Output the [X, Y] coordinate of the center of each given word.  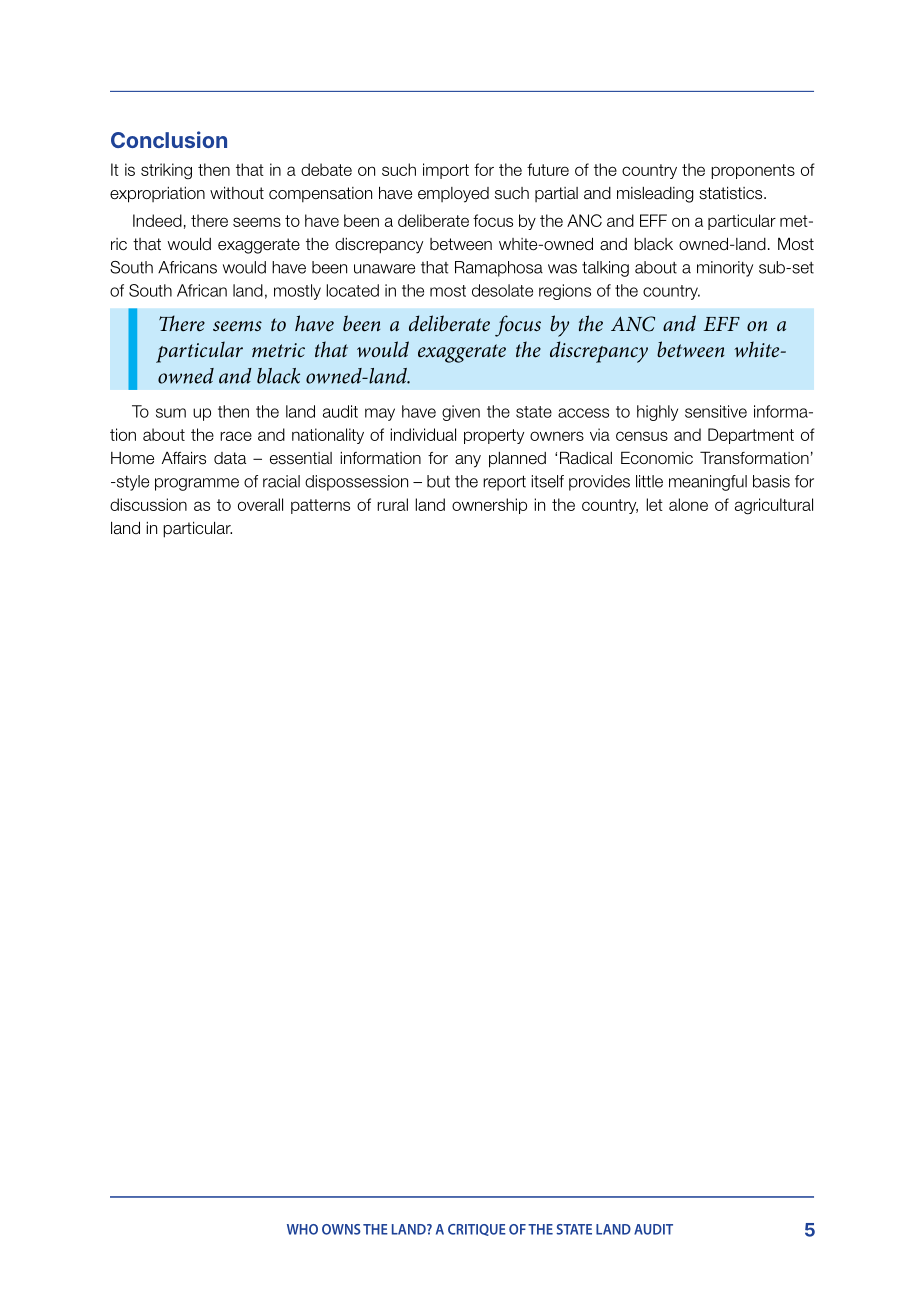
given [461, 413]
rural [392, 504]
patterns [320, 506]
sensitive [716, 411]
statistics [732, 193]
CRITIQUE [477, 1230]
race [236, 436]
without [237, 192]
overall [260, 504]
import [446, 171]
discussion [148, 504]
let [654, 504]
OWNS [341, 1229]
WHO [302, 1229]
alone [688, 504]
